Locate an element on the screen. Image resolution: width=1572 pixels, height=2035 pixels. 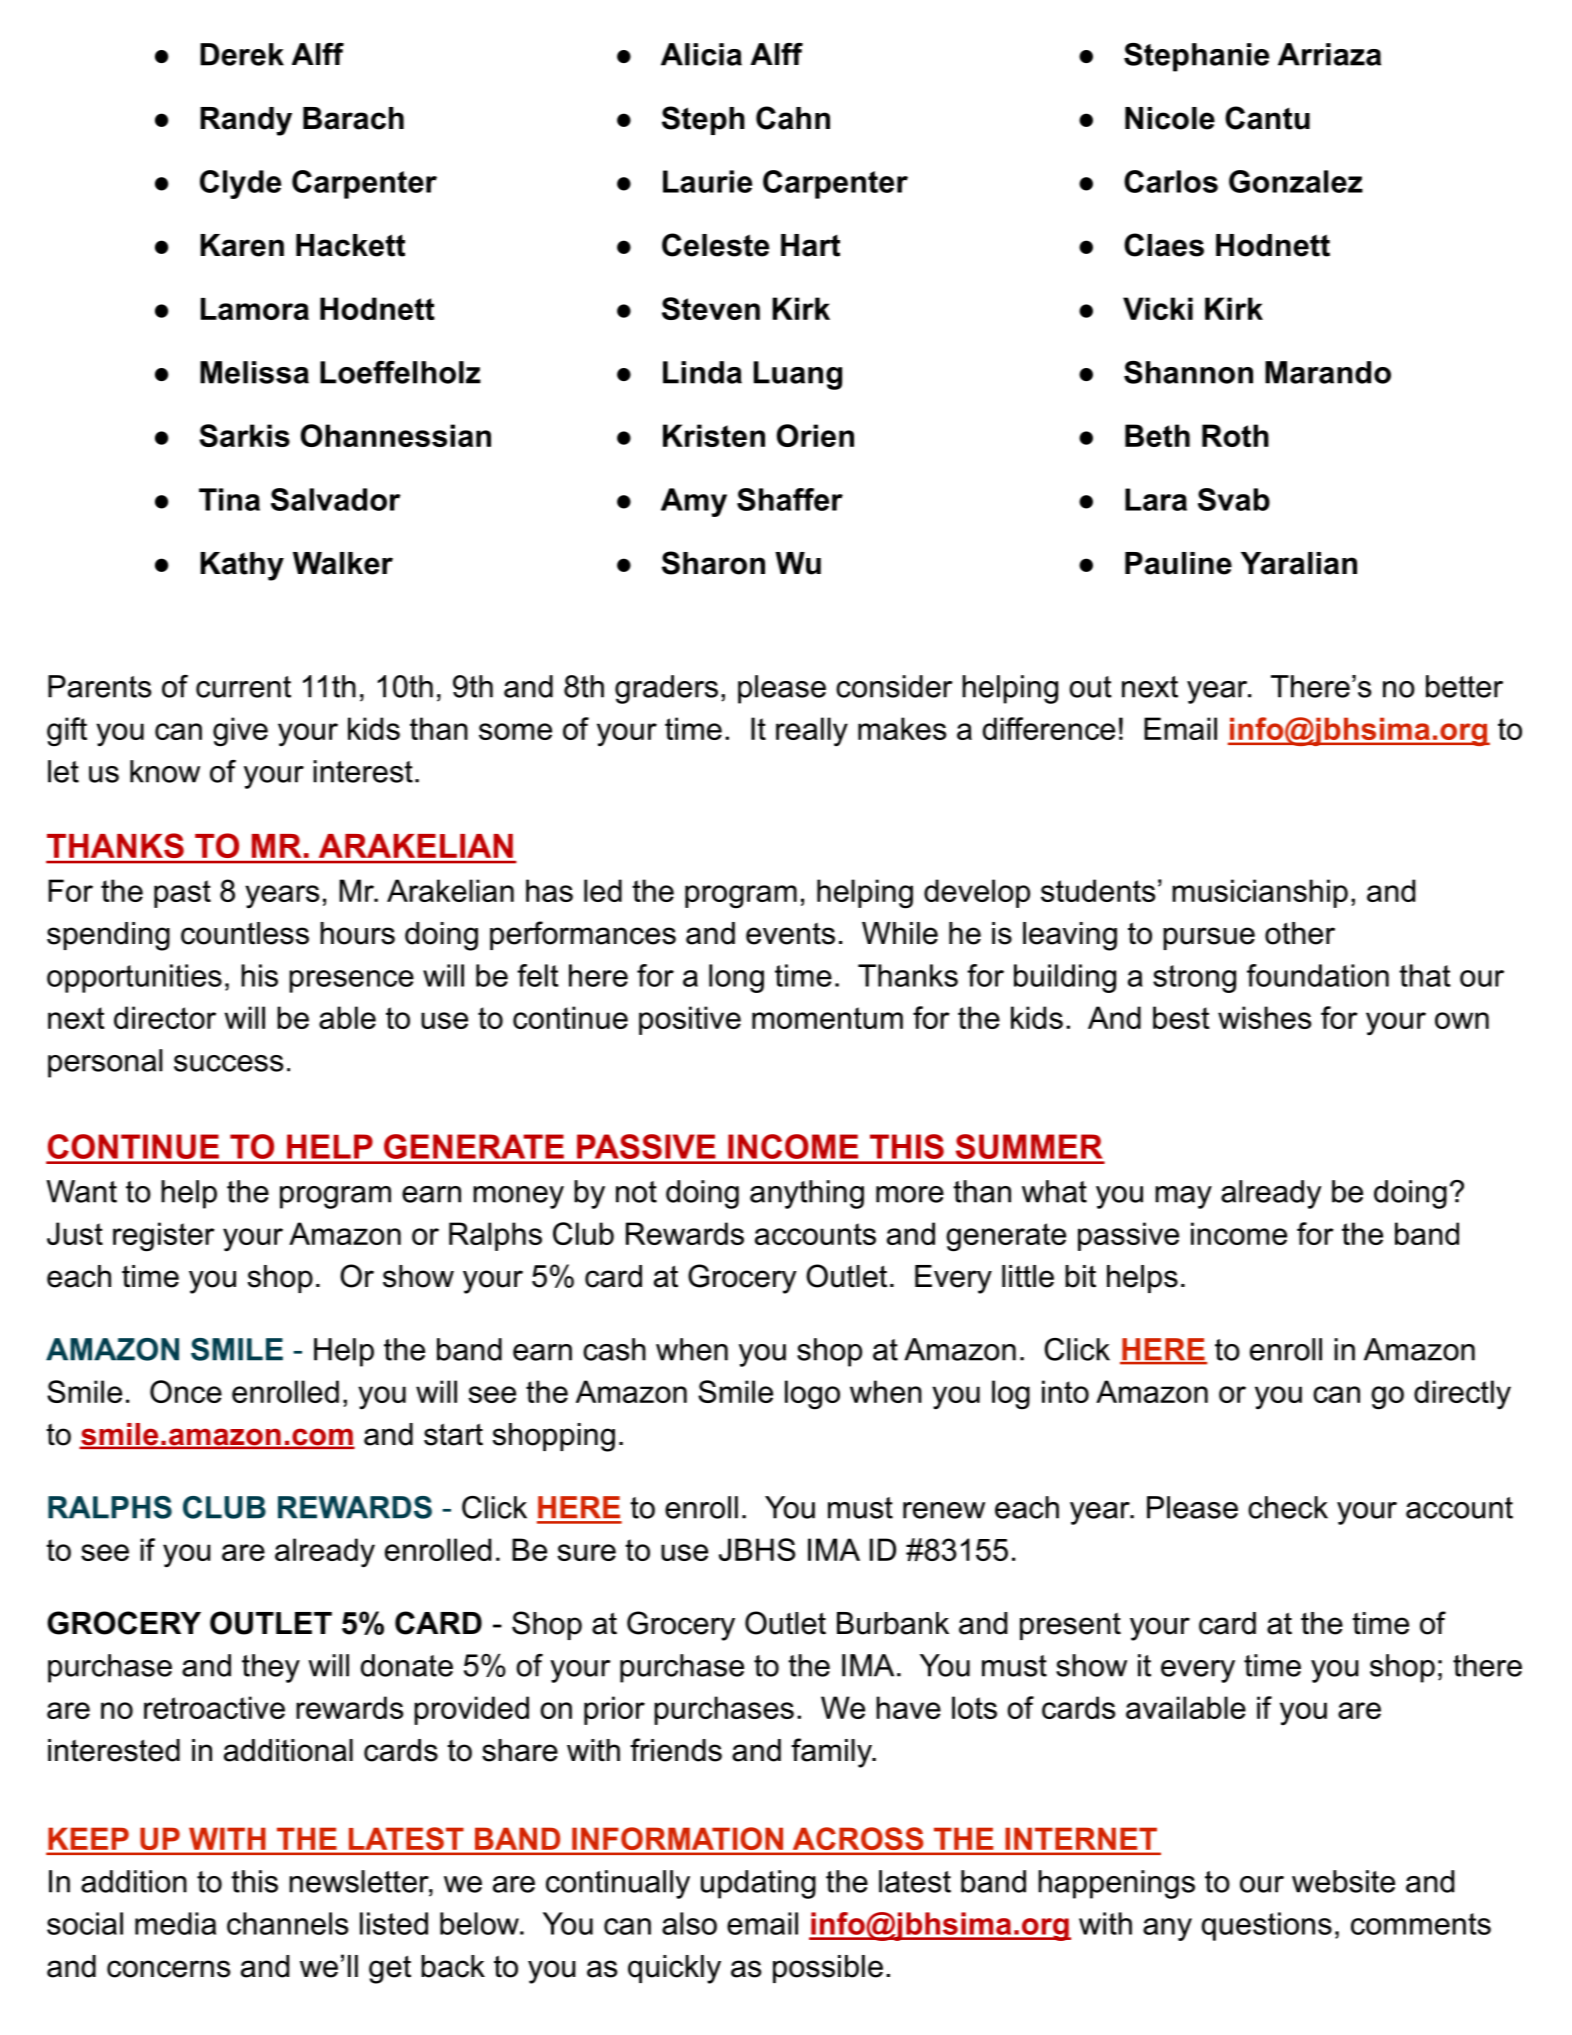
channels is located at coordinates (287, 1923).
